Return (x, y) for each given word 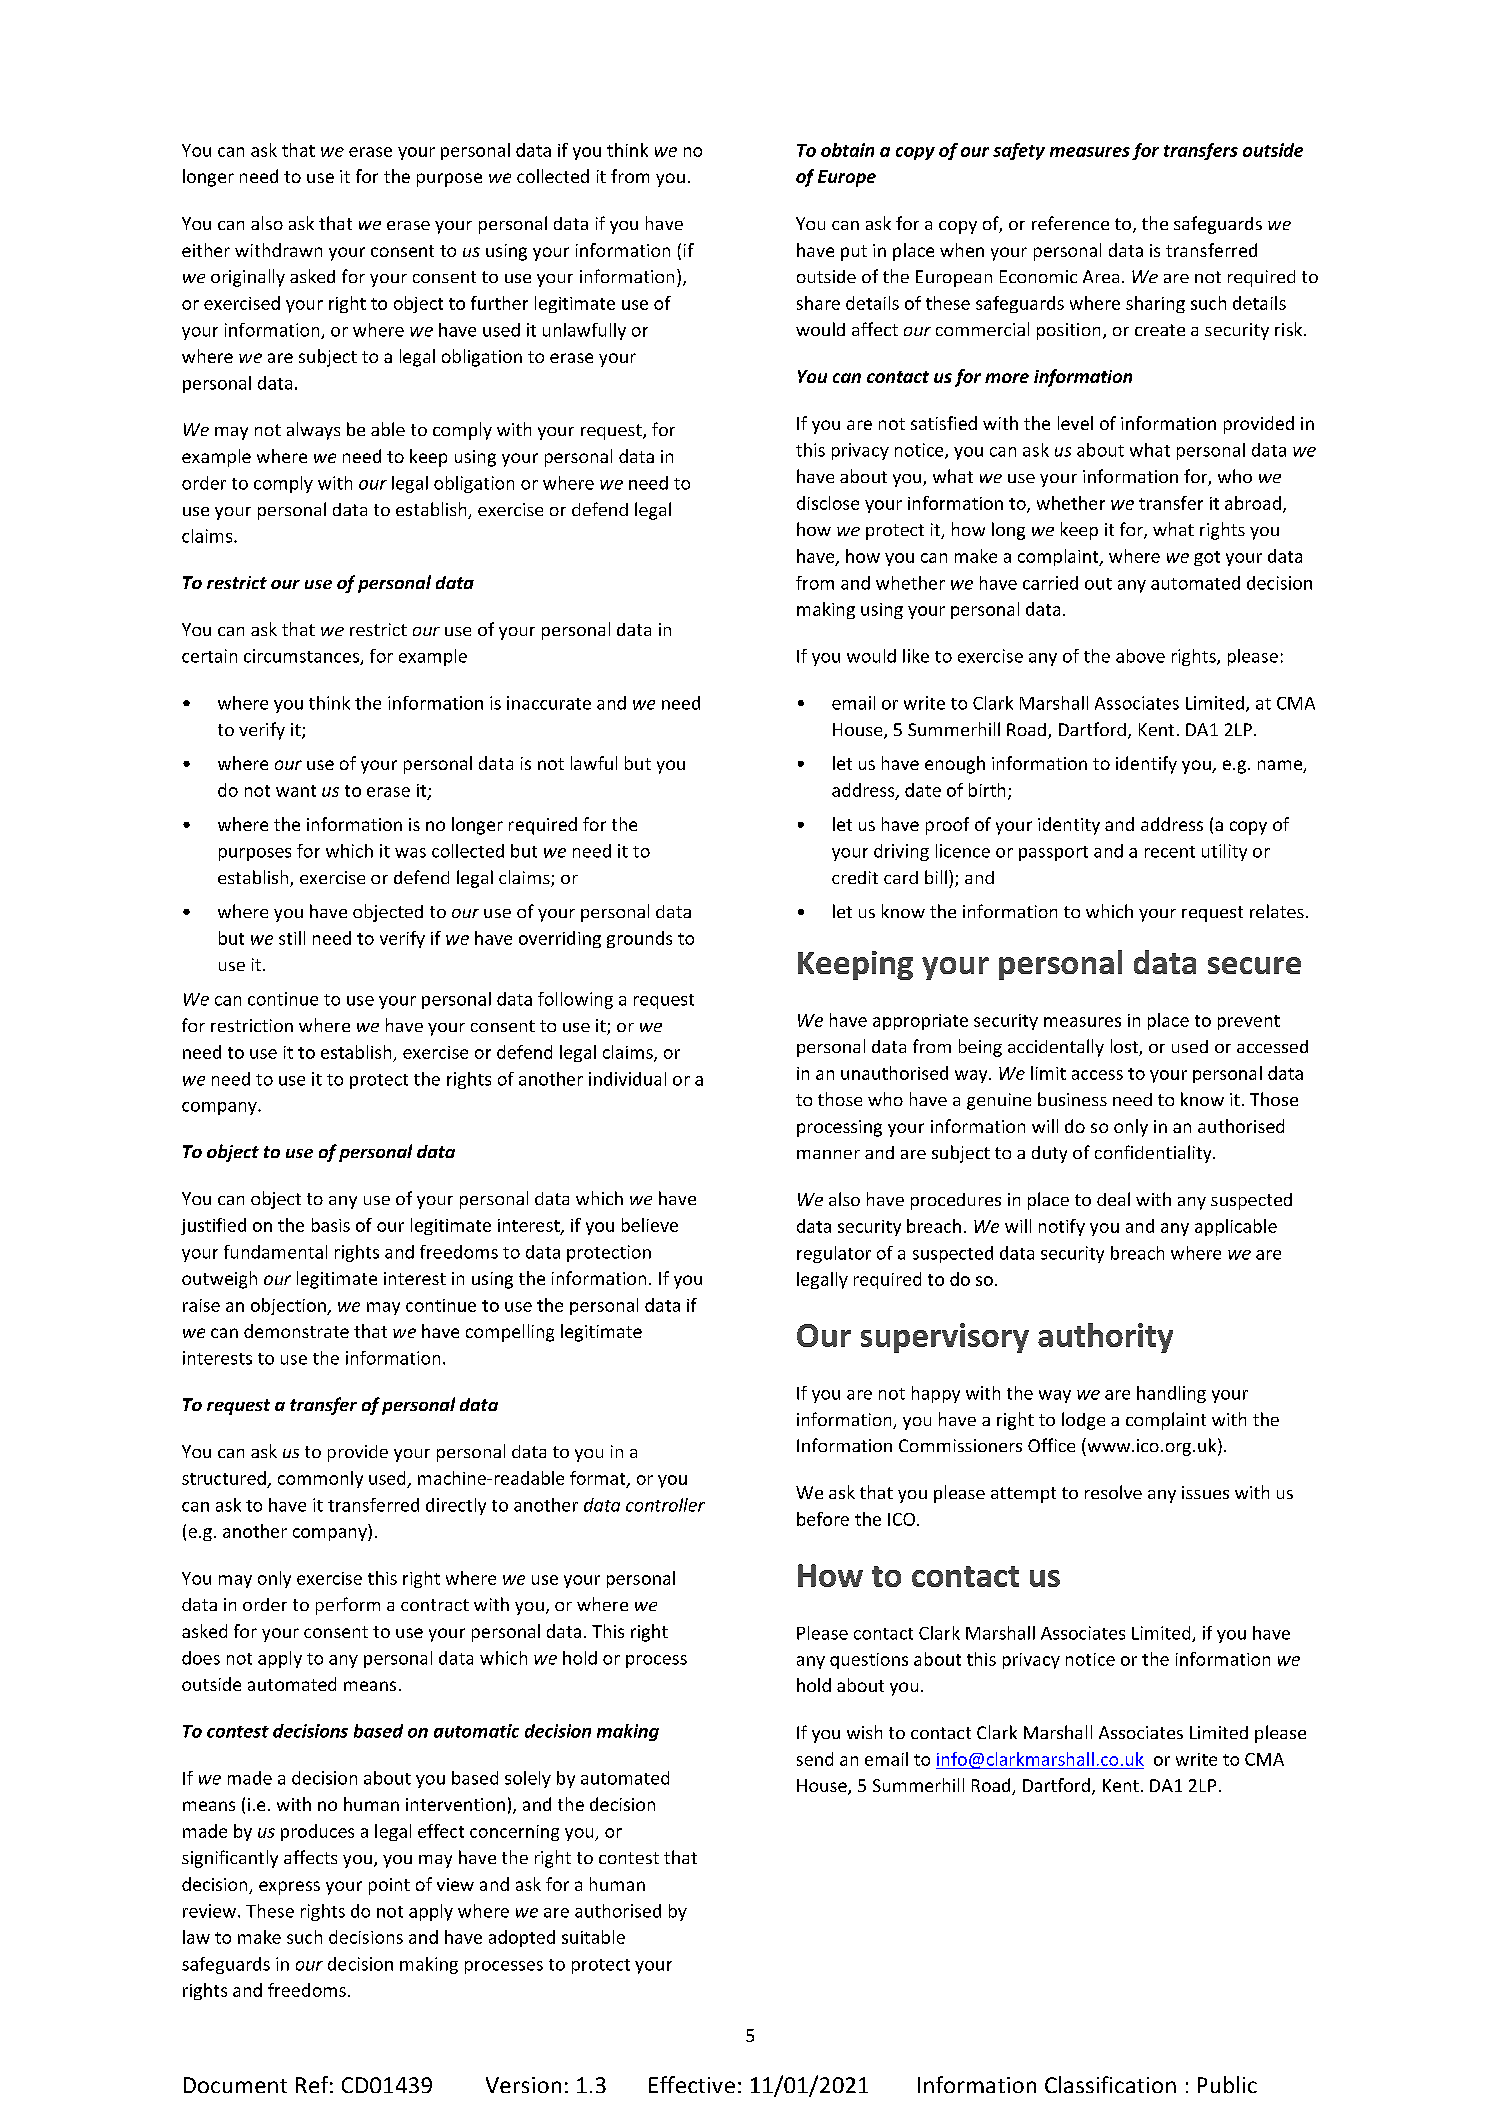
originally (248, 278)
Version (523, 2085)
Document (235, 2085)
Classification (1110, 2084)
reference (1070, 223)
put (854, 253)
